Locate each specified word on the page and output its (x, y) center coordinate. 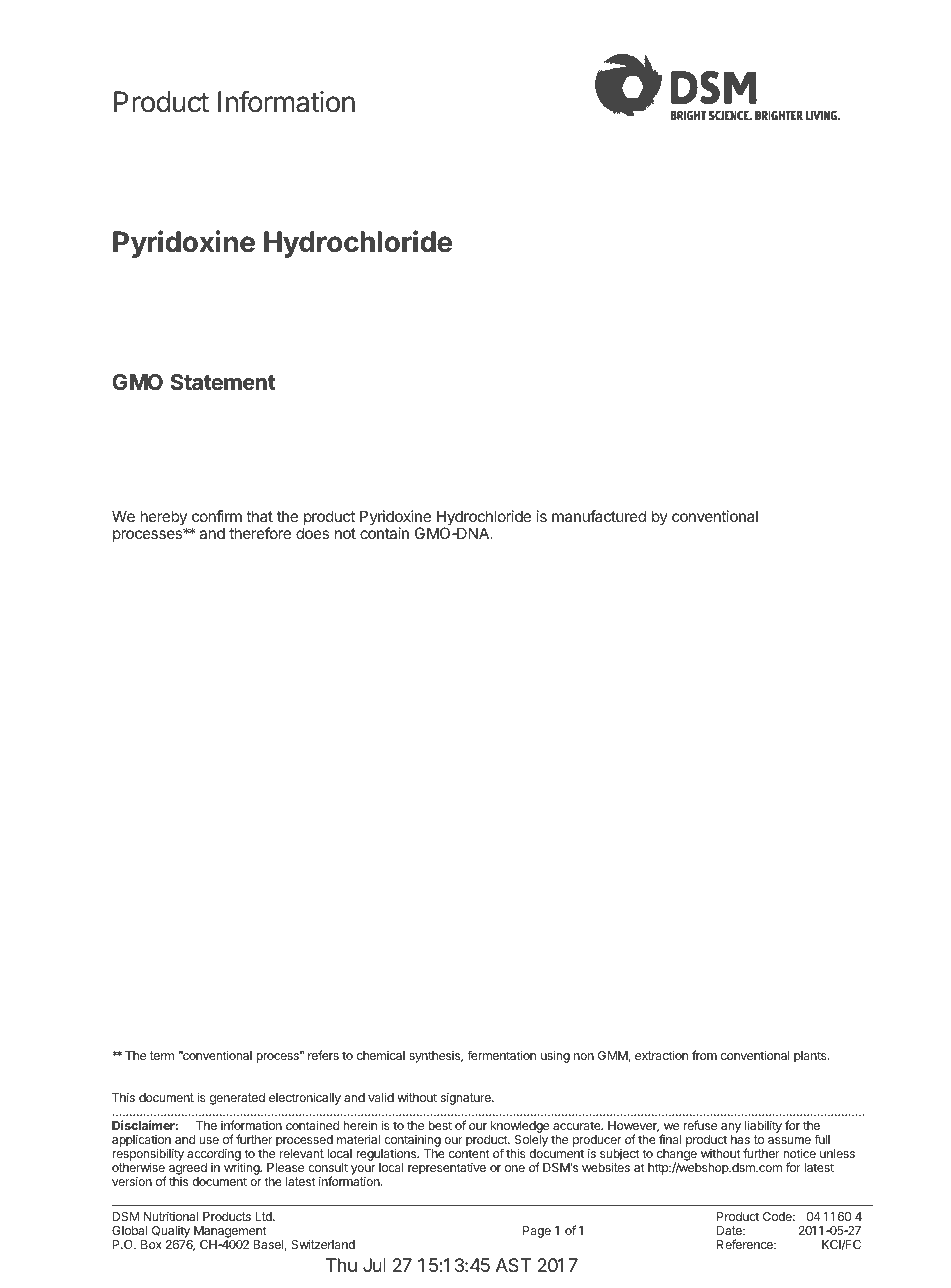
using (555, 1056)
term (162, 1055)
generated (237, 1099)
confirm (217, 516)
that (259, 516)
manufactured (599, 516)
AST (513, 1265)
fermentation (501, 1055)
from (704, 1055)
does (312, 533)
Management (230, 1232)
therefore (260, 533)
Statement (223, 382)
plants (811, 1057)
